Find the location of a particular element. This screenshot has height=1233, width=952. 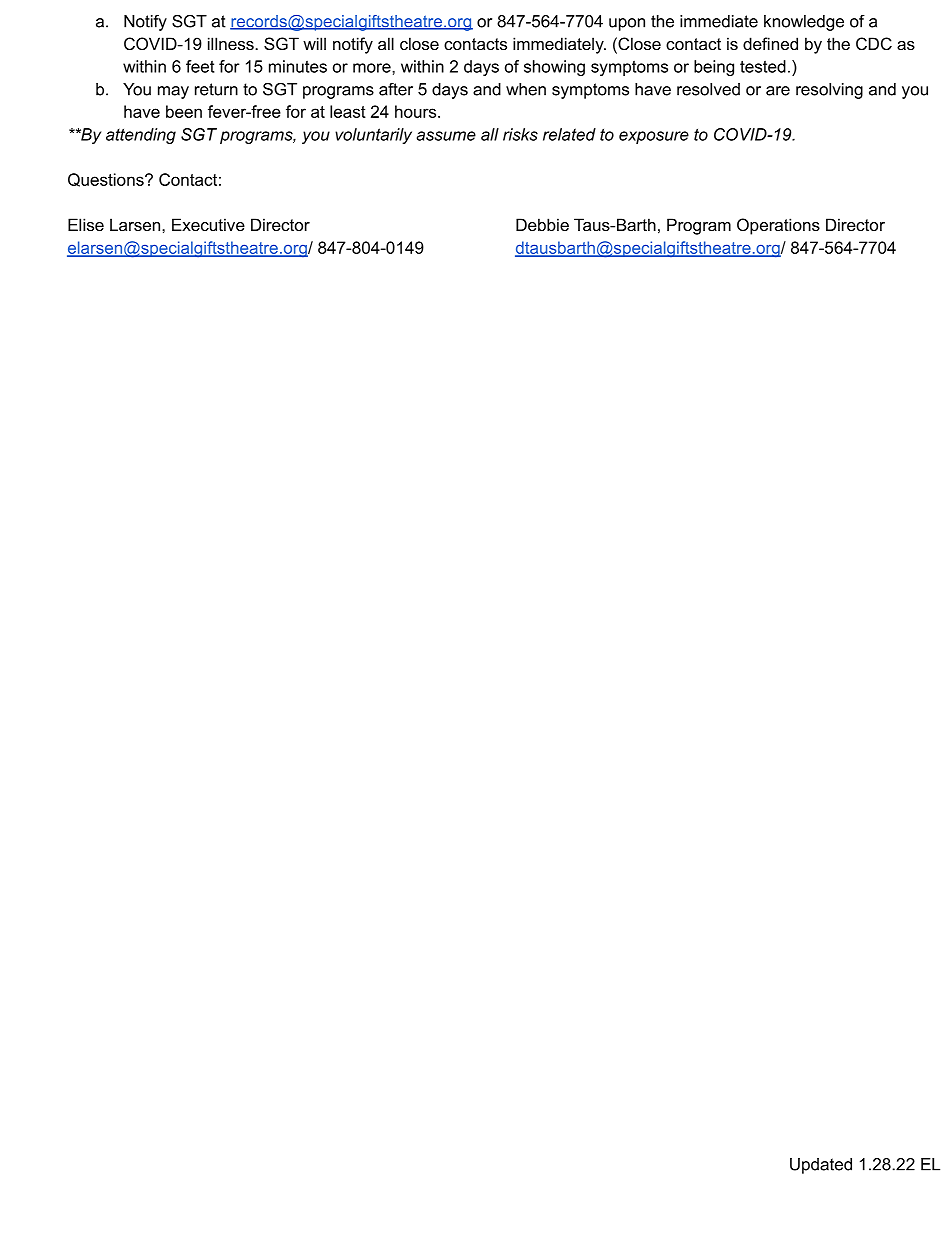

Debbie is located at coordinates (542, 224).
